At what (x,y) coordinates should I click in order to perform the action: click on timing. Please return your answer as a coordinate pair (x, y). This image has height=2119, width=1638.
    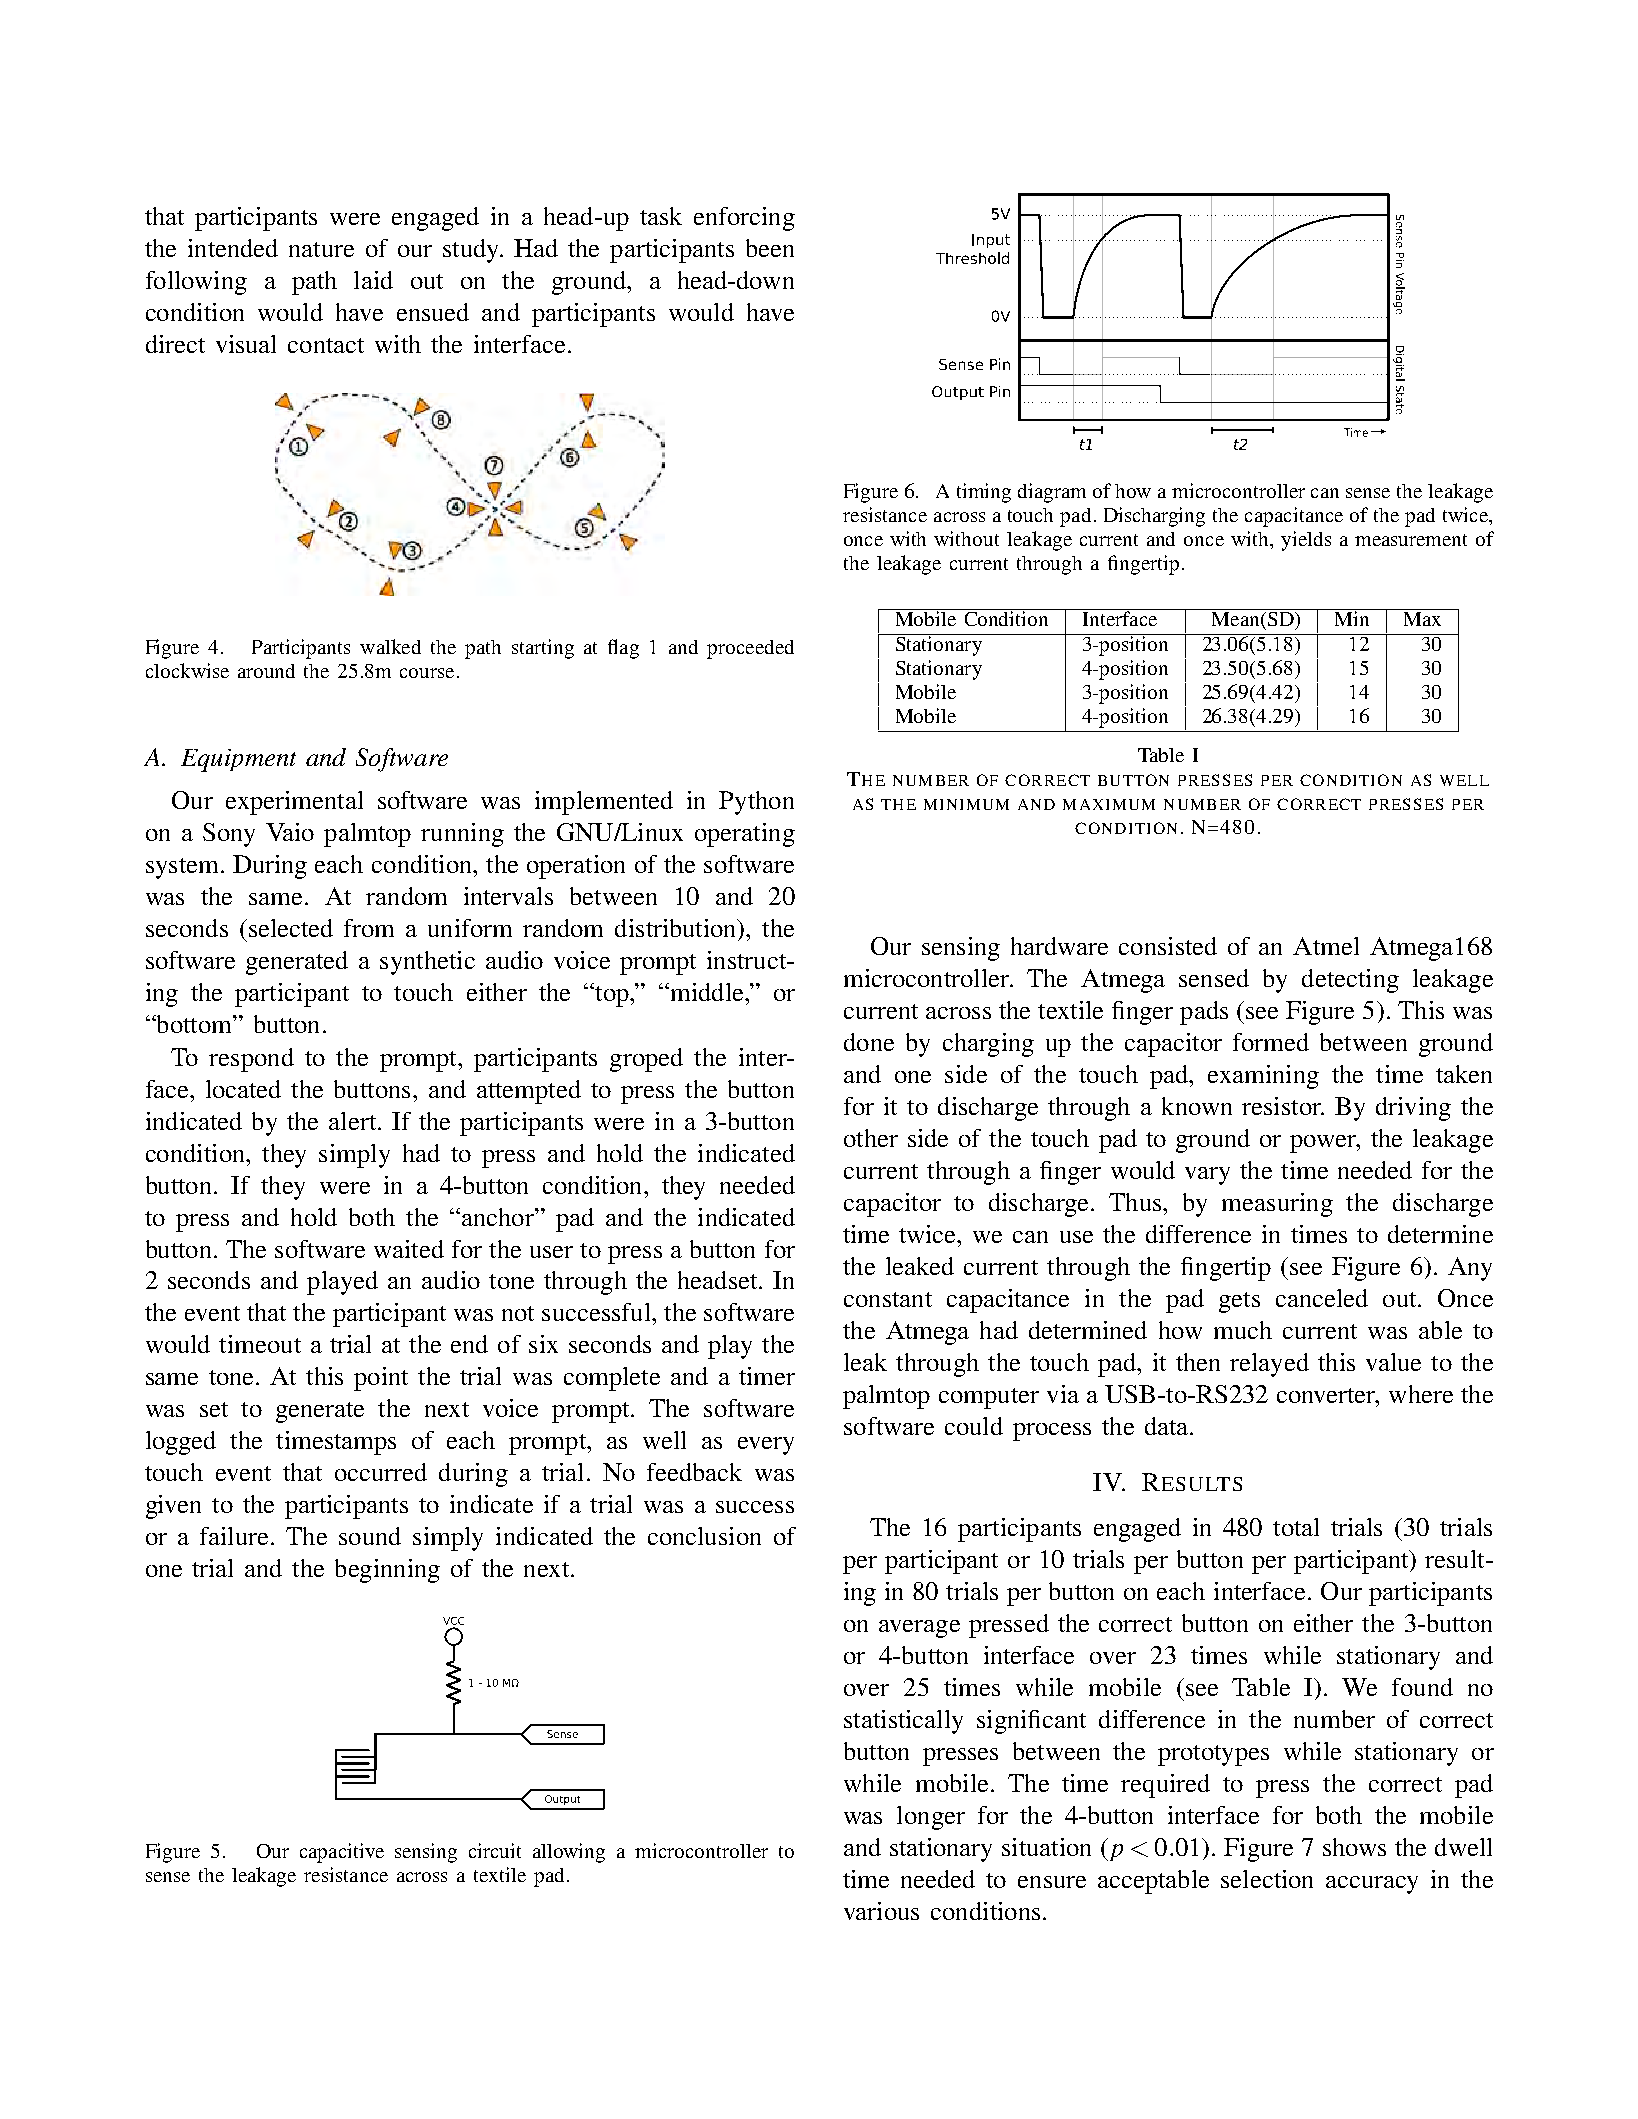
    Looking at the image, I should click on (984, 493).
